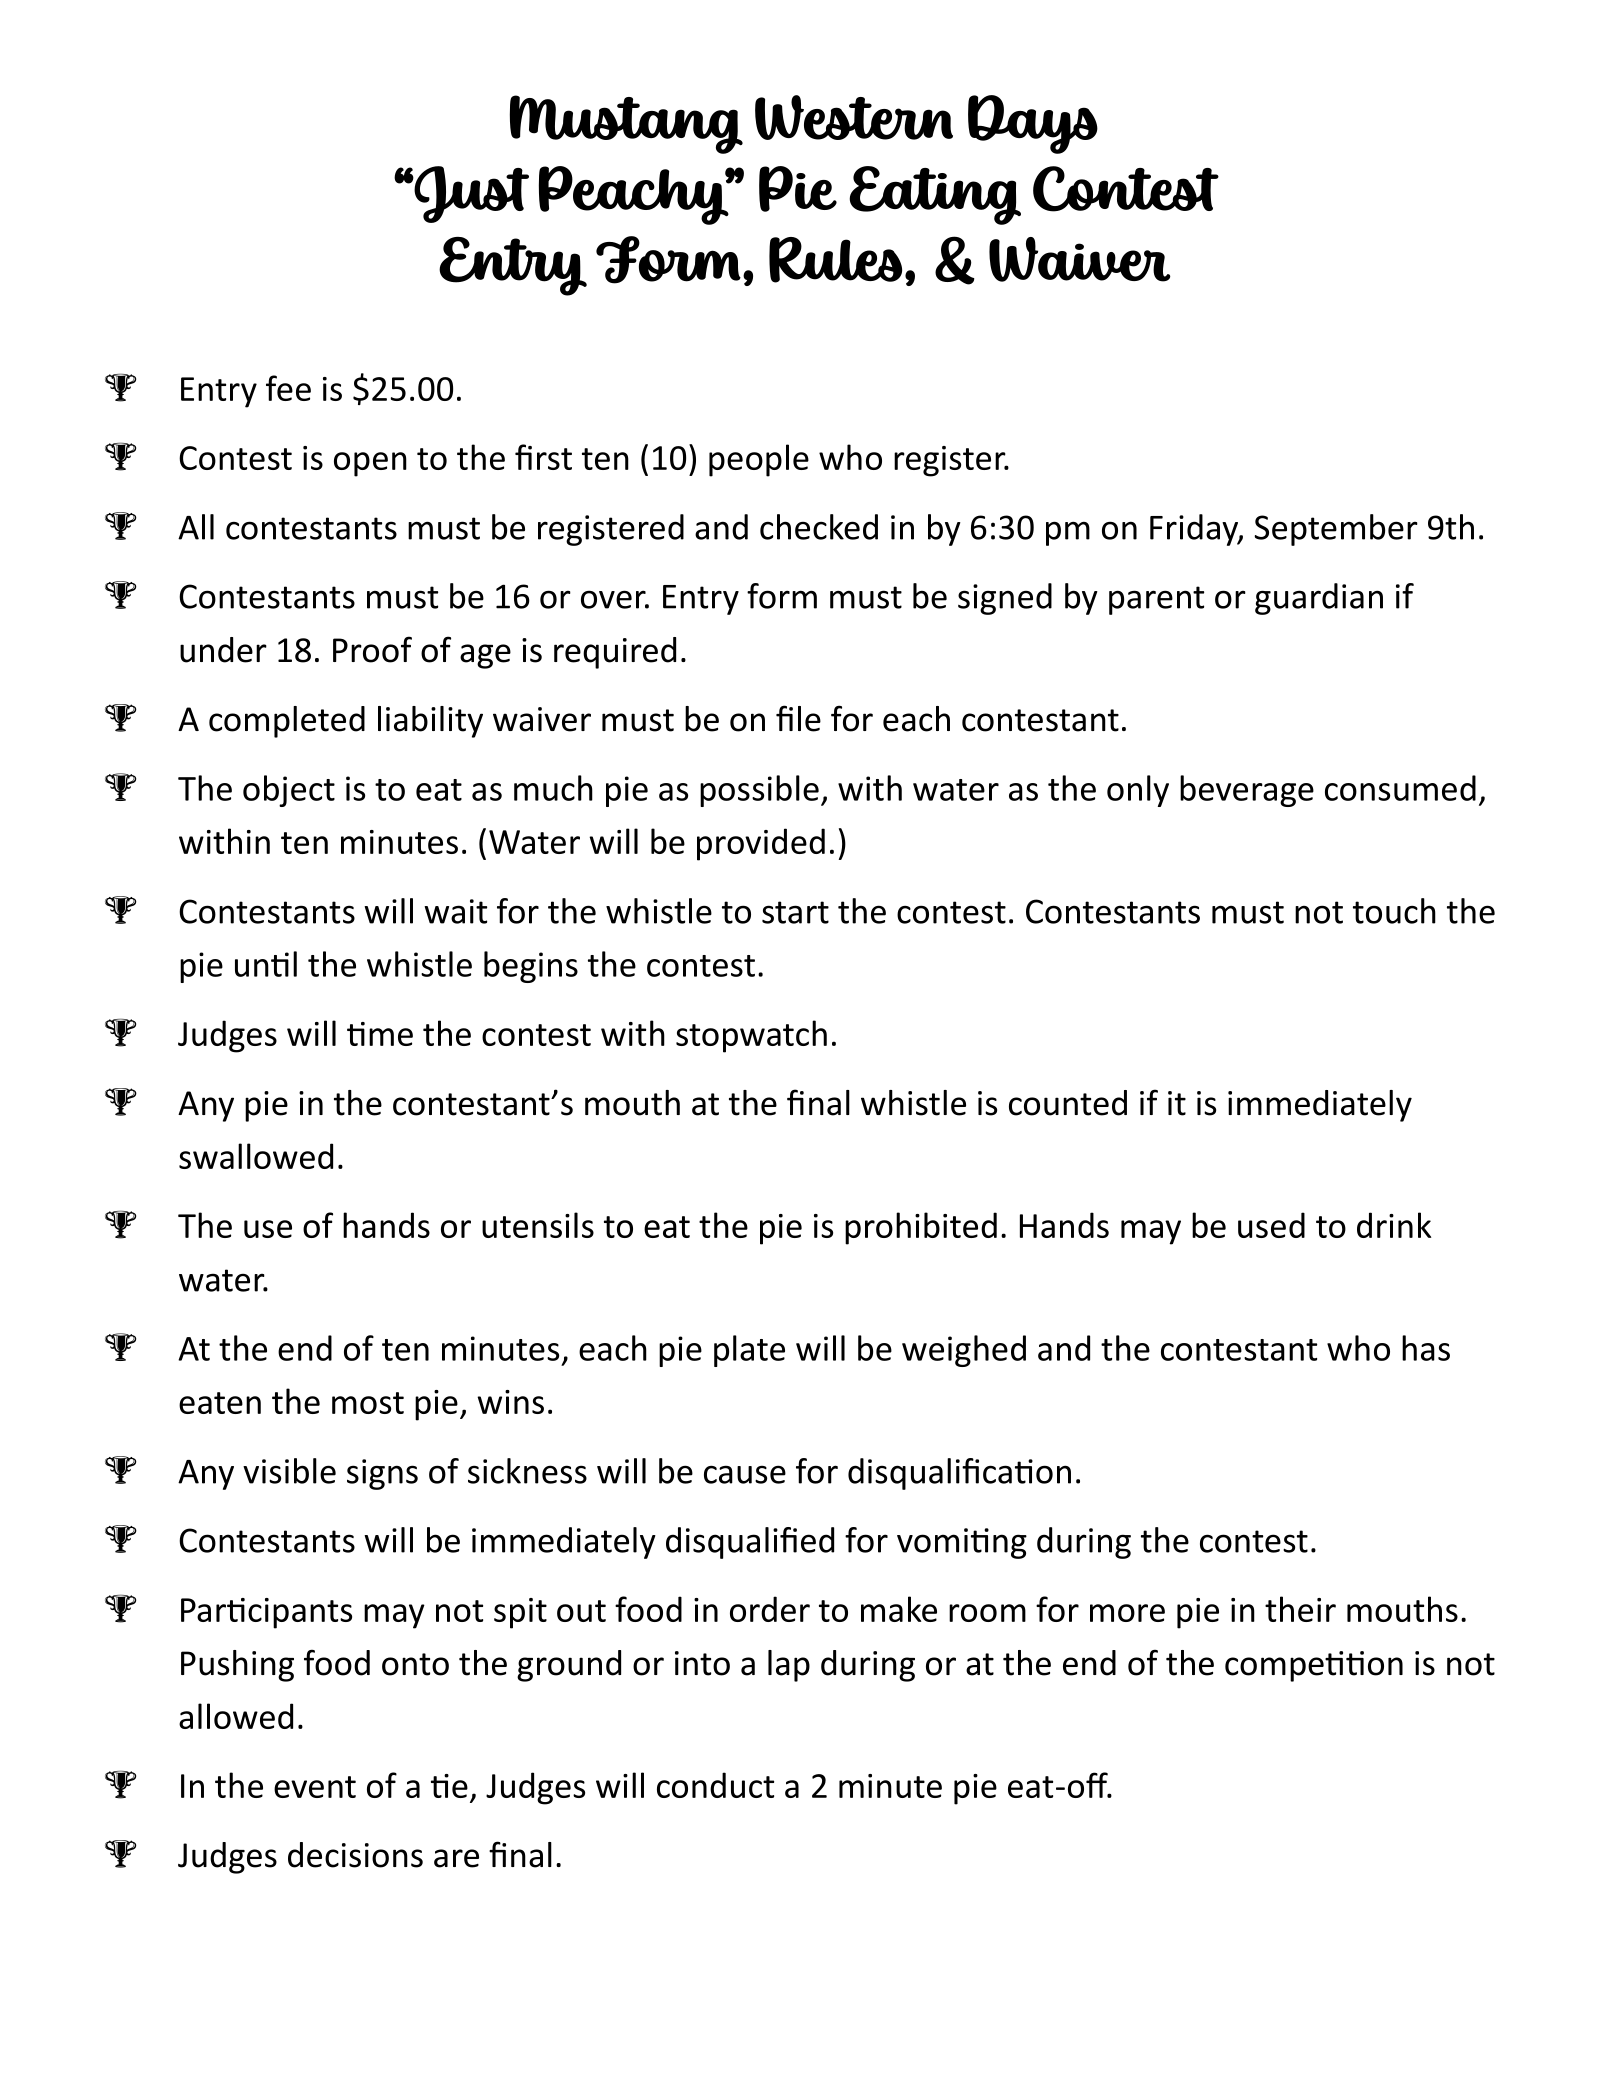  Describe the element at coordinates (795, 912) in the screenshot. I see `start` at that location.
